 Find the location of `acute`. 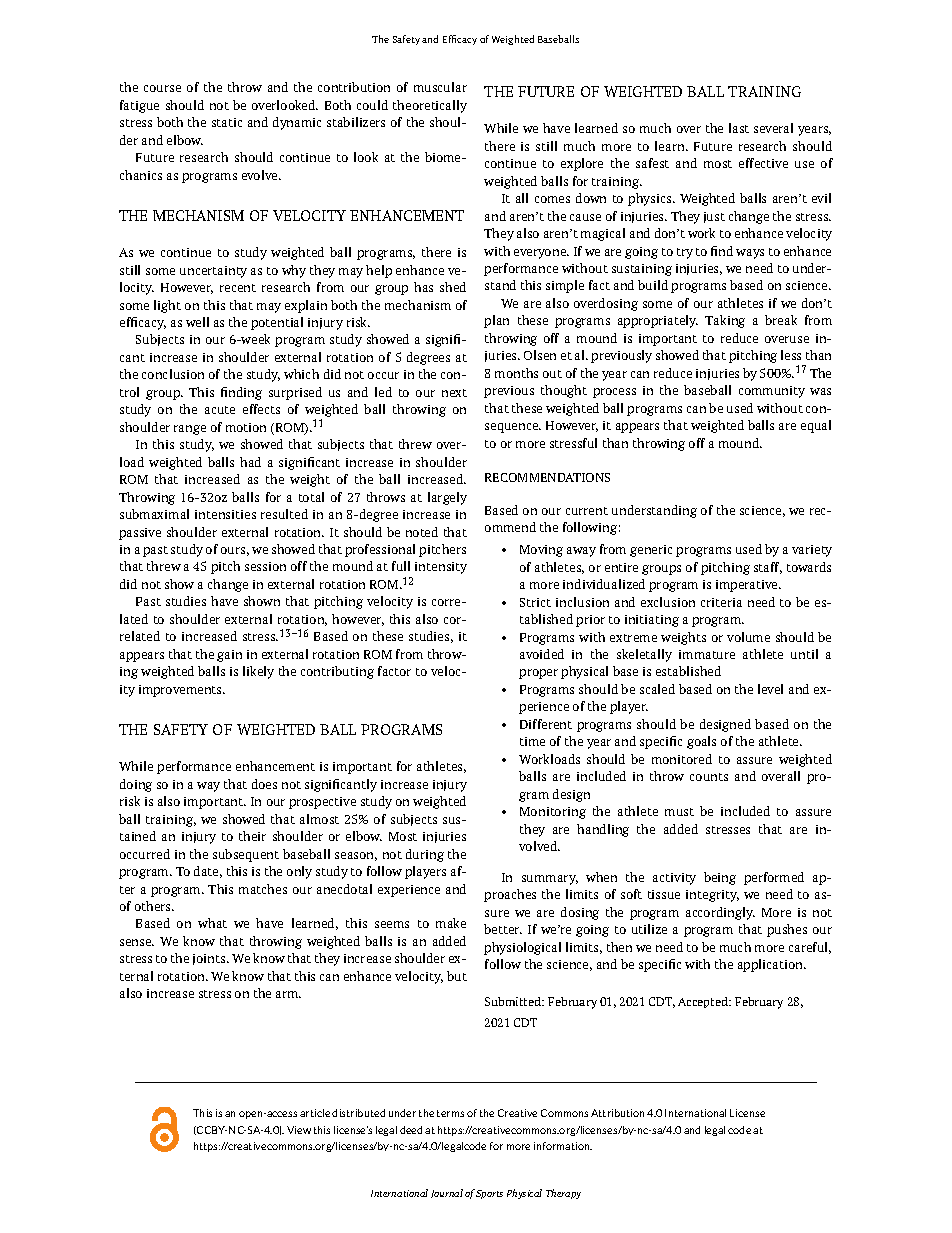

acute is located at coordinates (220, 410).
